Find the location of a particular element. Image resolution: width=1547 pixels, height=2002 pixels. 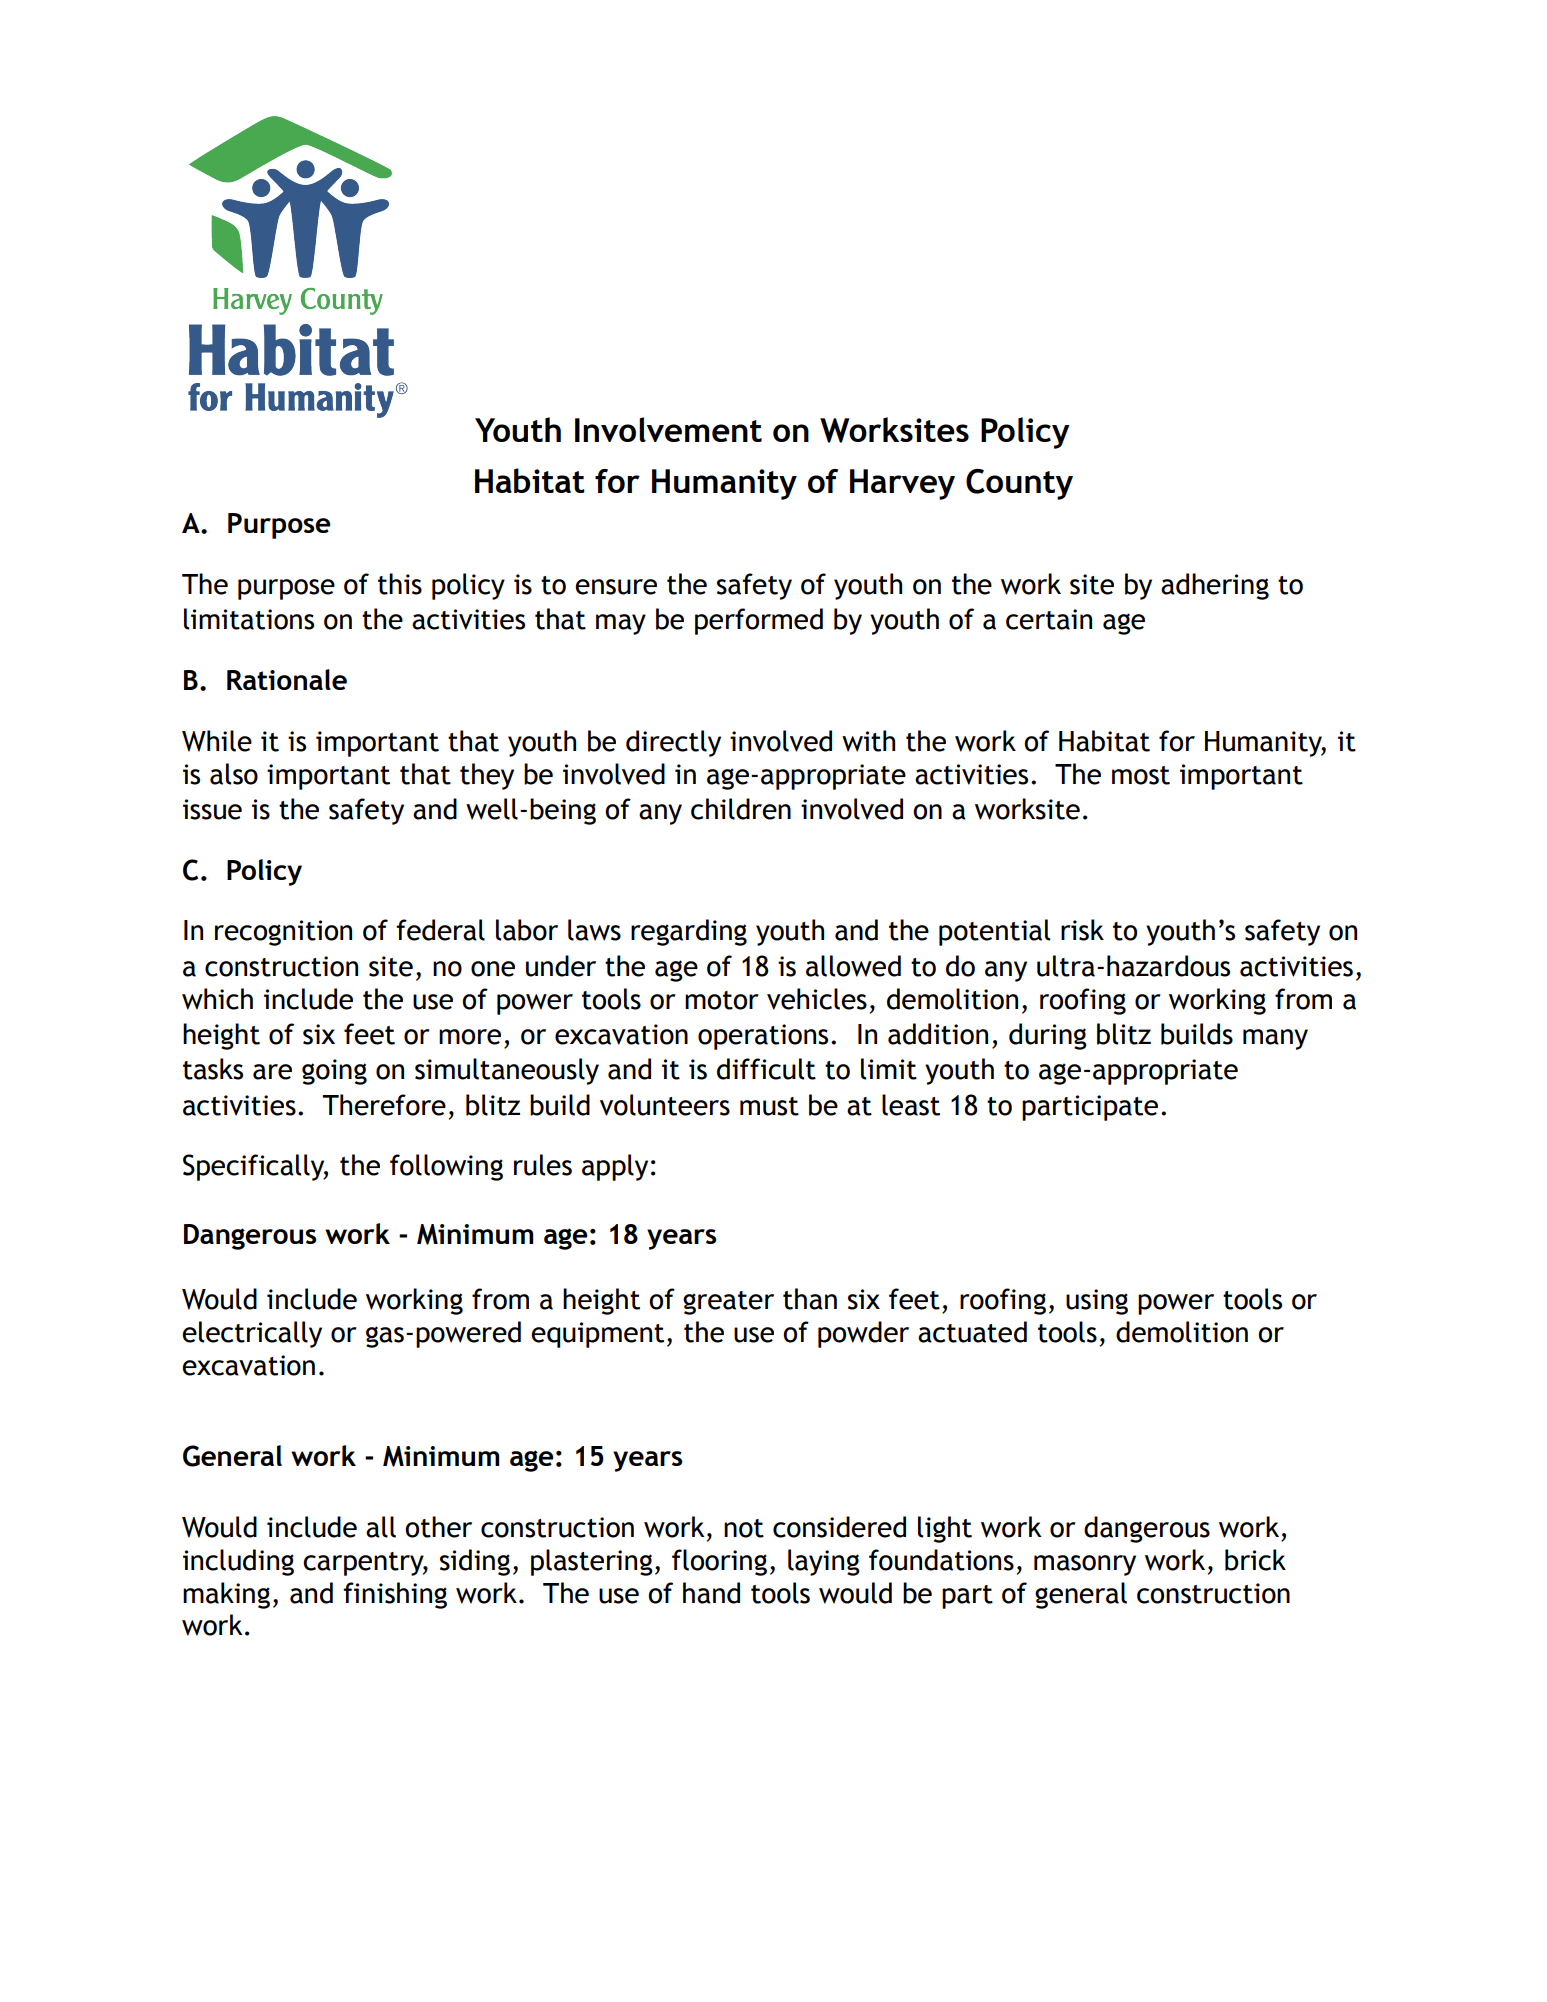

following is located at coordinates (446, 1167).
